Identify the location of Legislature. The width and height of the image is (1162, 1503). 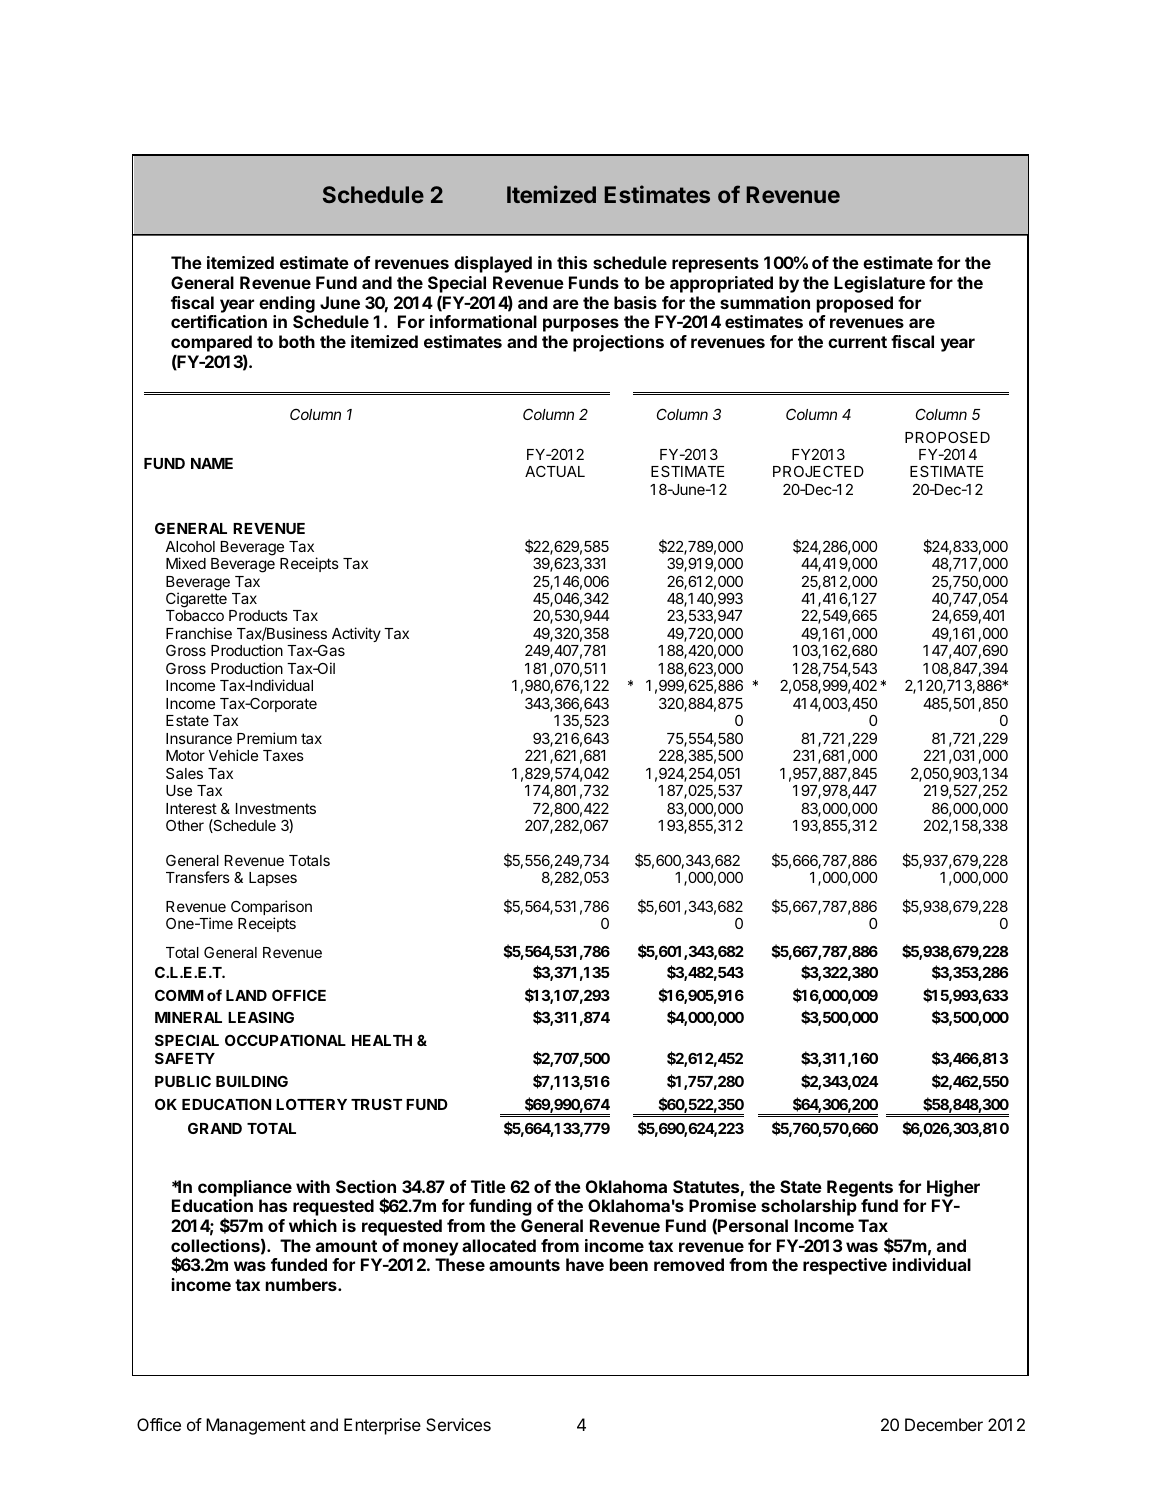
(879, 284).
